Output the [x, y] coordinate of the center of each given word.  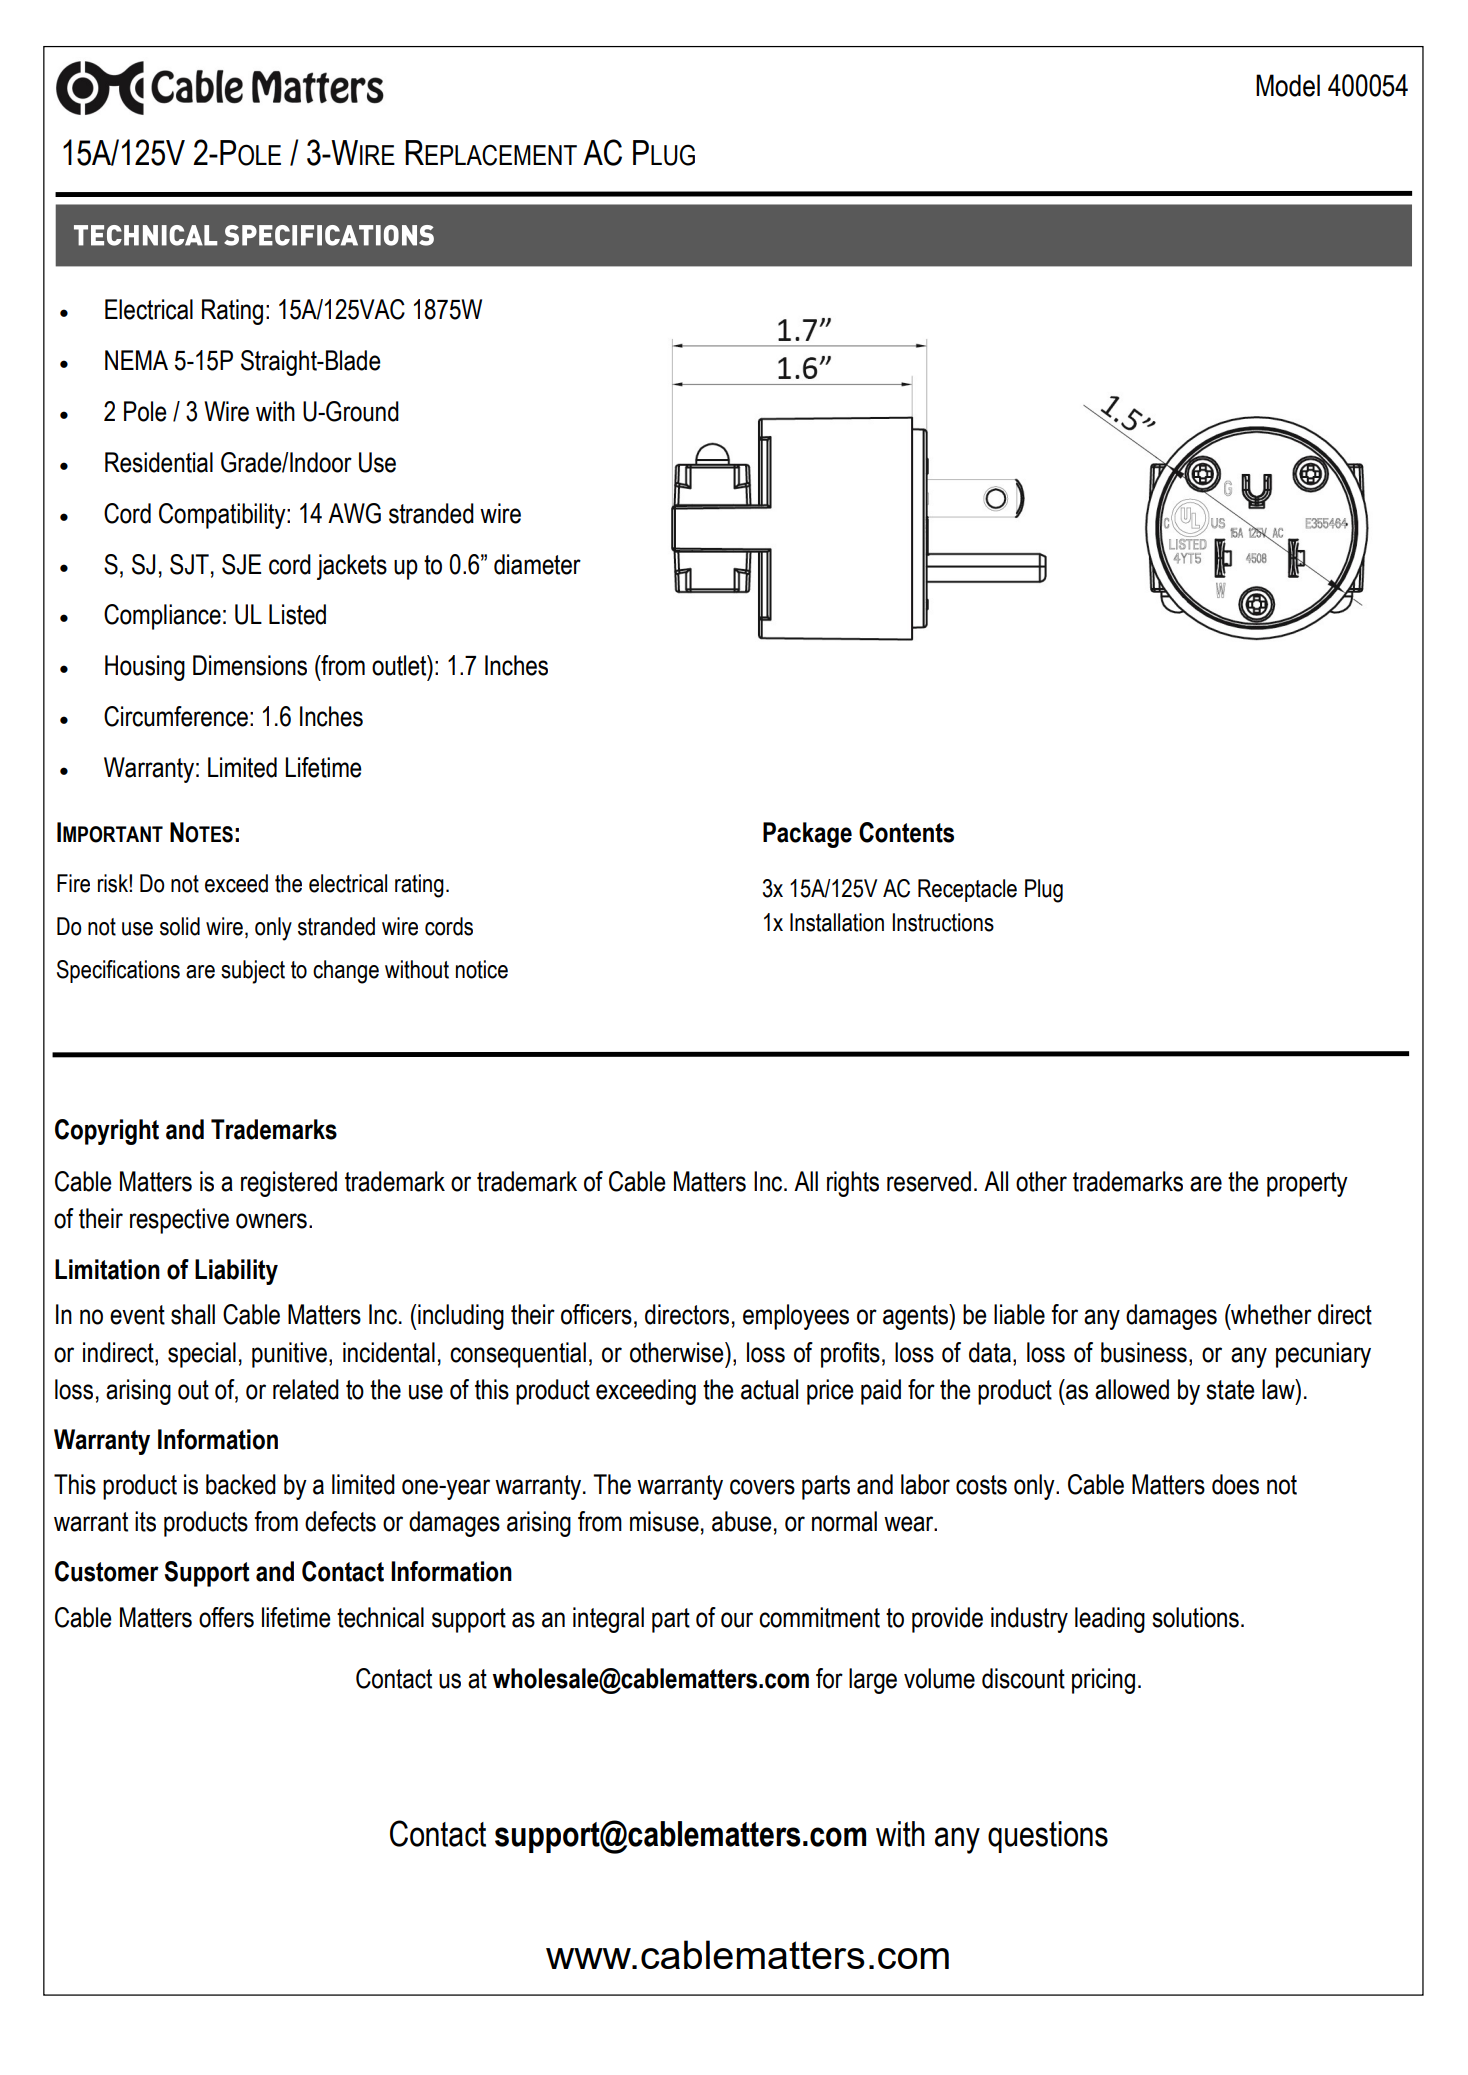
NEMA [136, 360]
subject [253, 972]
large [873, 1681]
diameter [537, 564]
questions [1048, 1837]
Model [1288, 85]
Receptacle [967, 890]
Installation [837, 922]
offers [226, 1617]
